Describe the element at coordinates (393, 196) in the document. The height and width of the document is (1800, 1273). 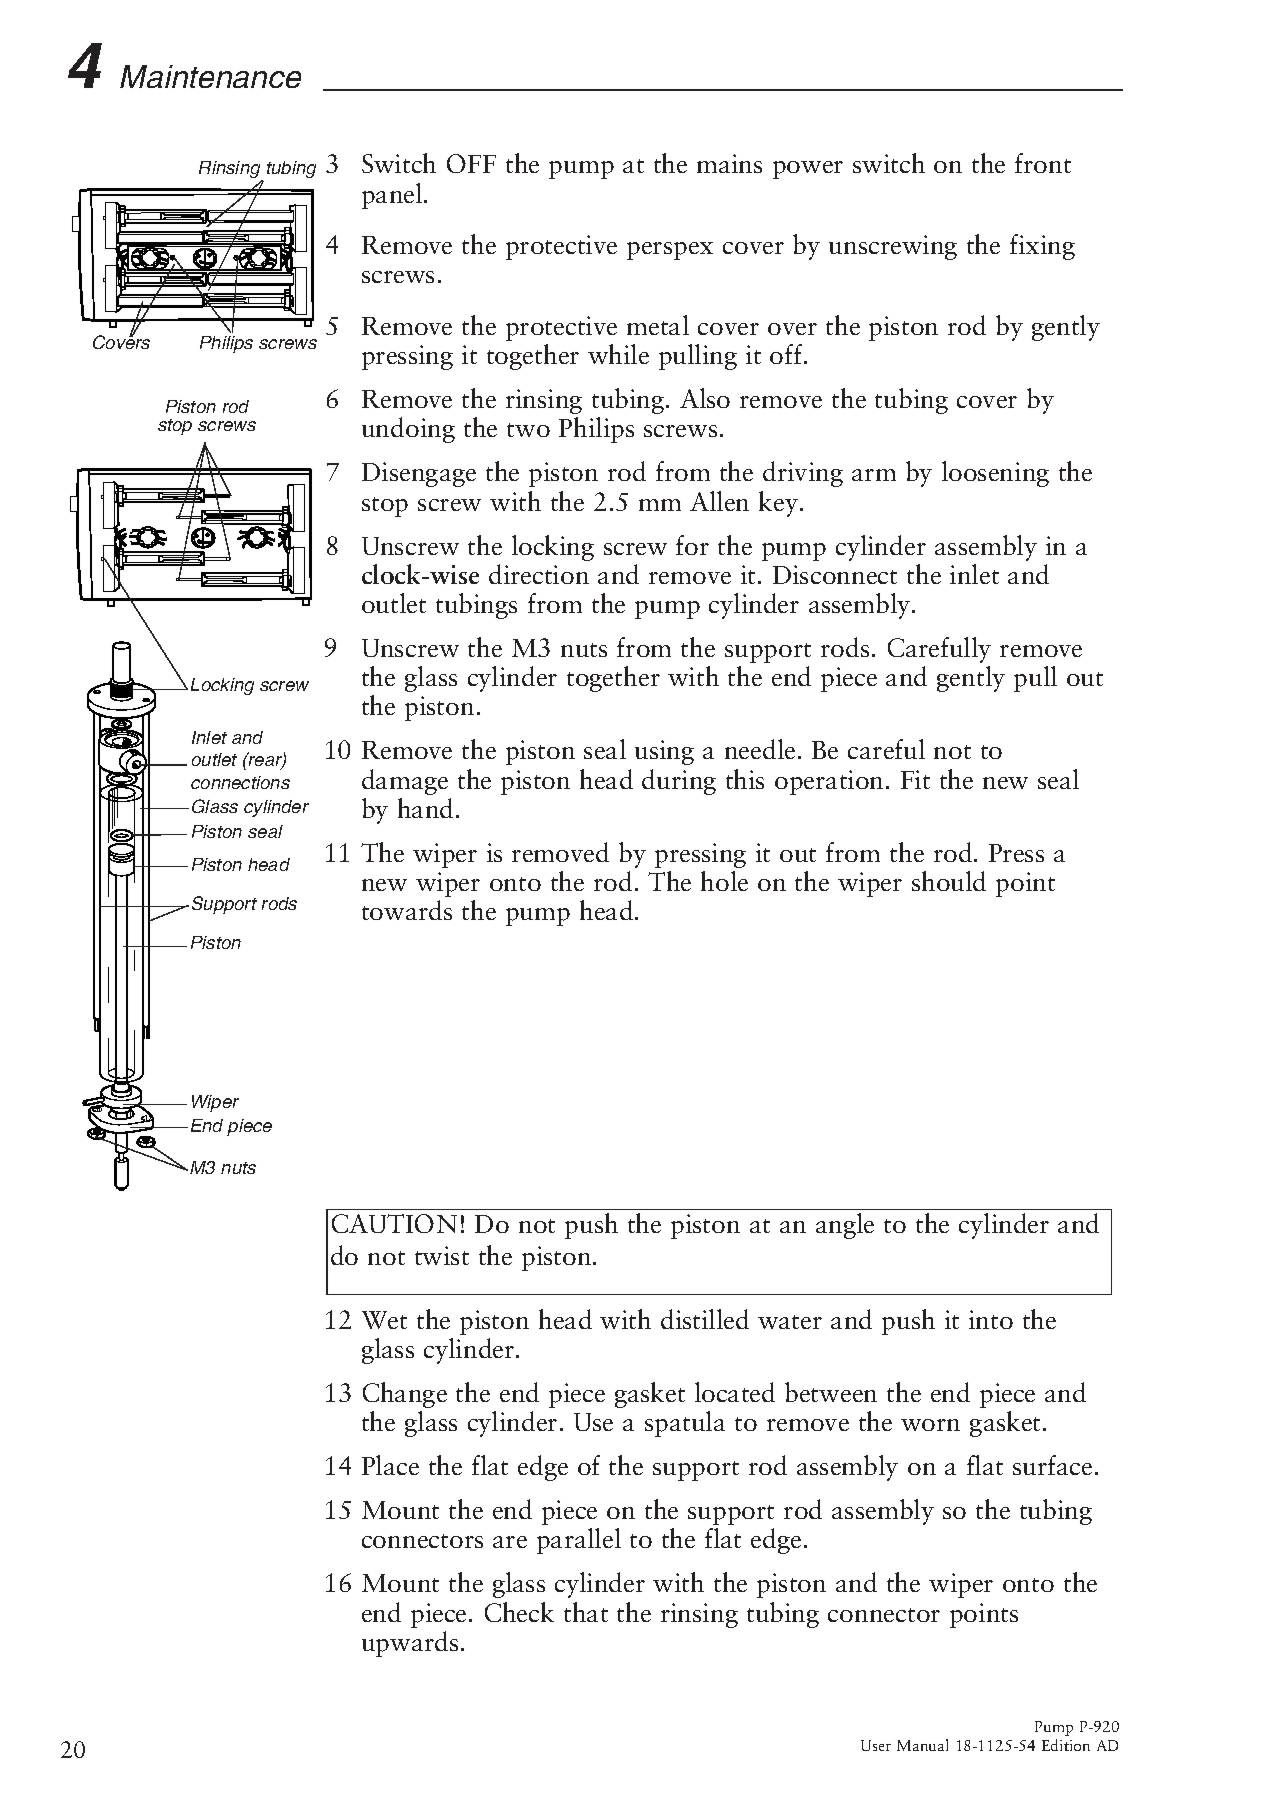
I see `panel` at that location.
